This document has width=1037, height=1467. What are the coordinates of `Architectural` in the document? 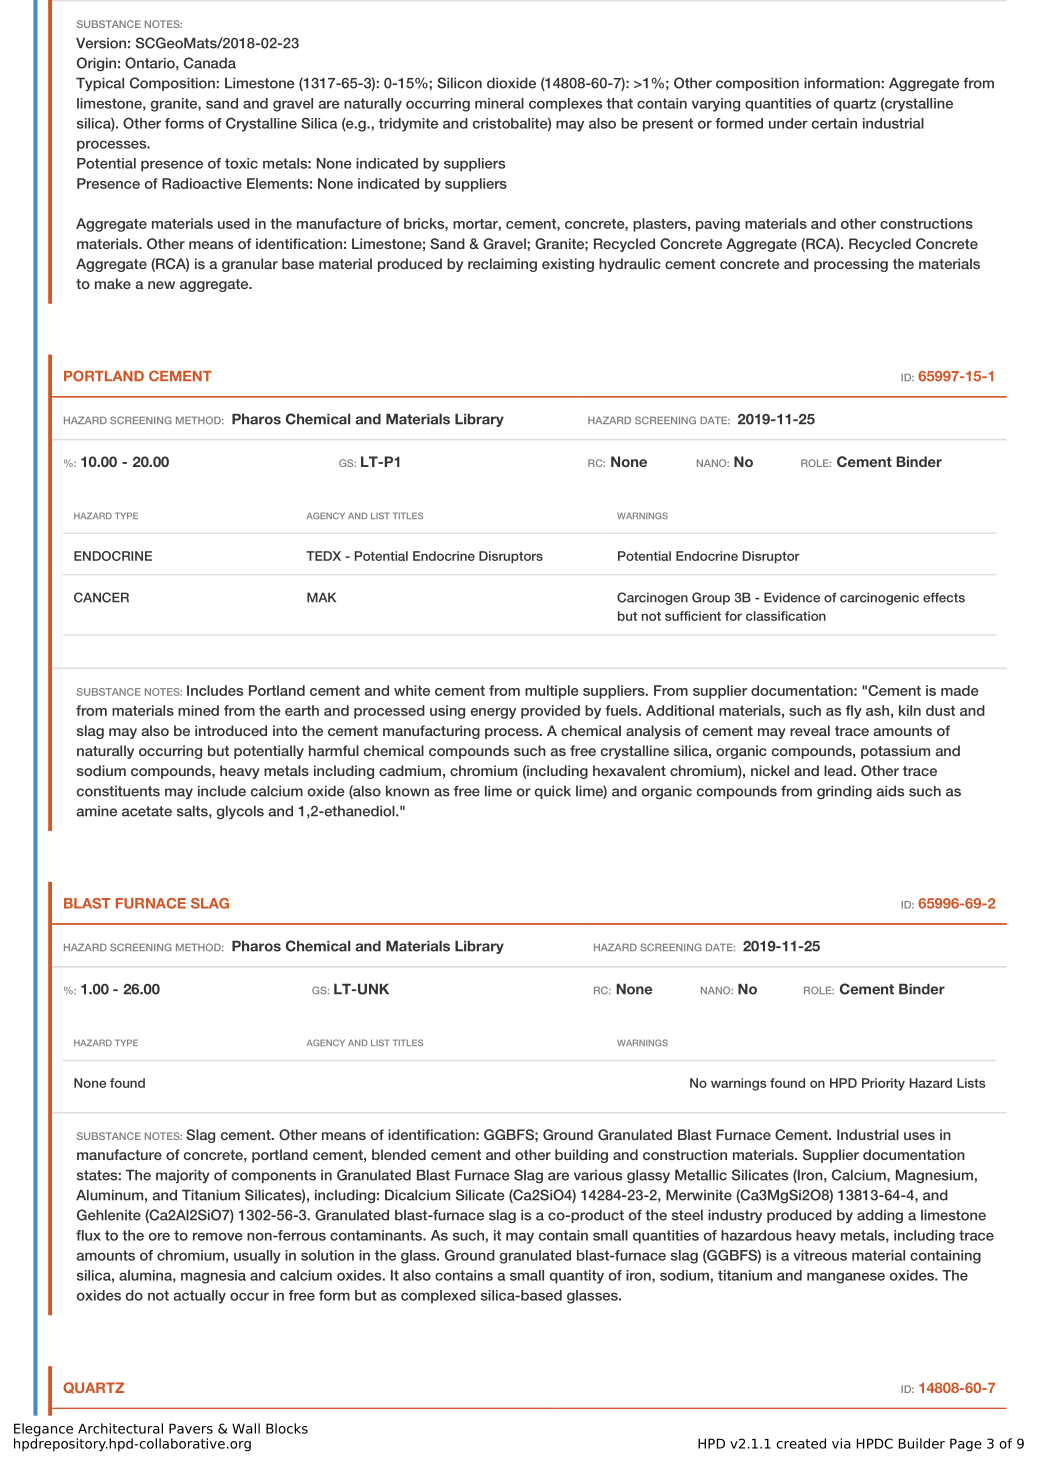 It's located at (120, 1428).
